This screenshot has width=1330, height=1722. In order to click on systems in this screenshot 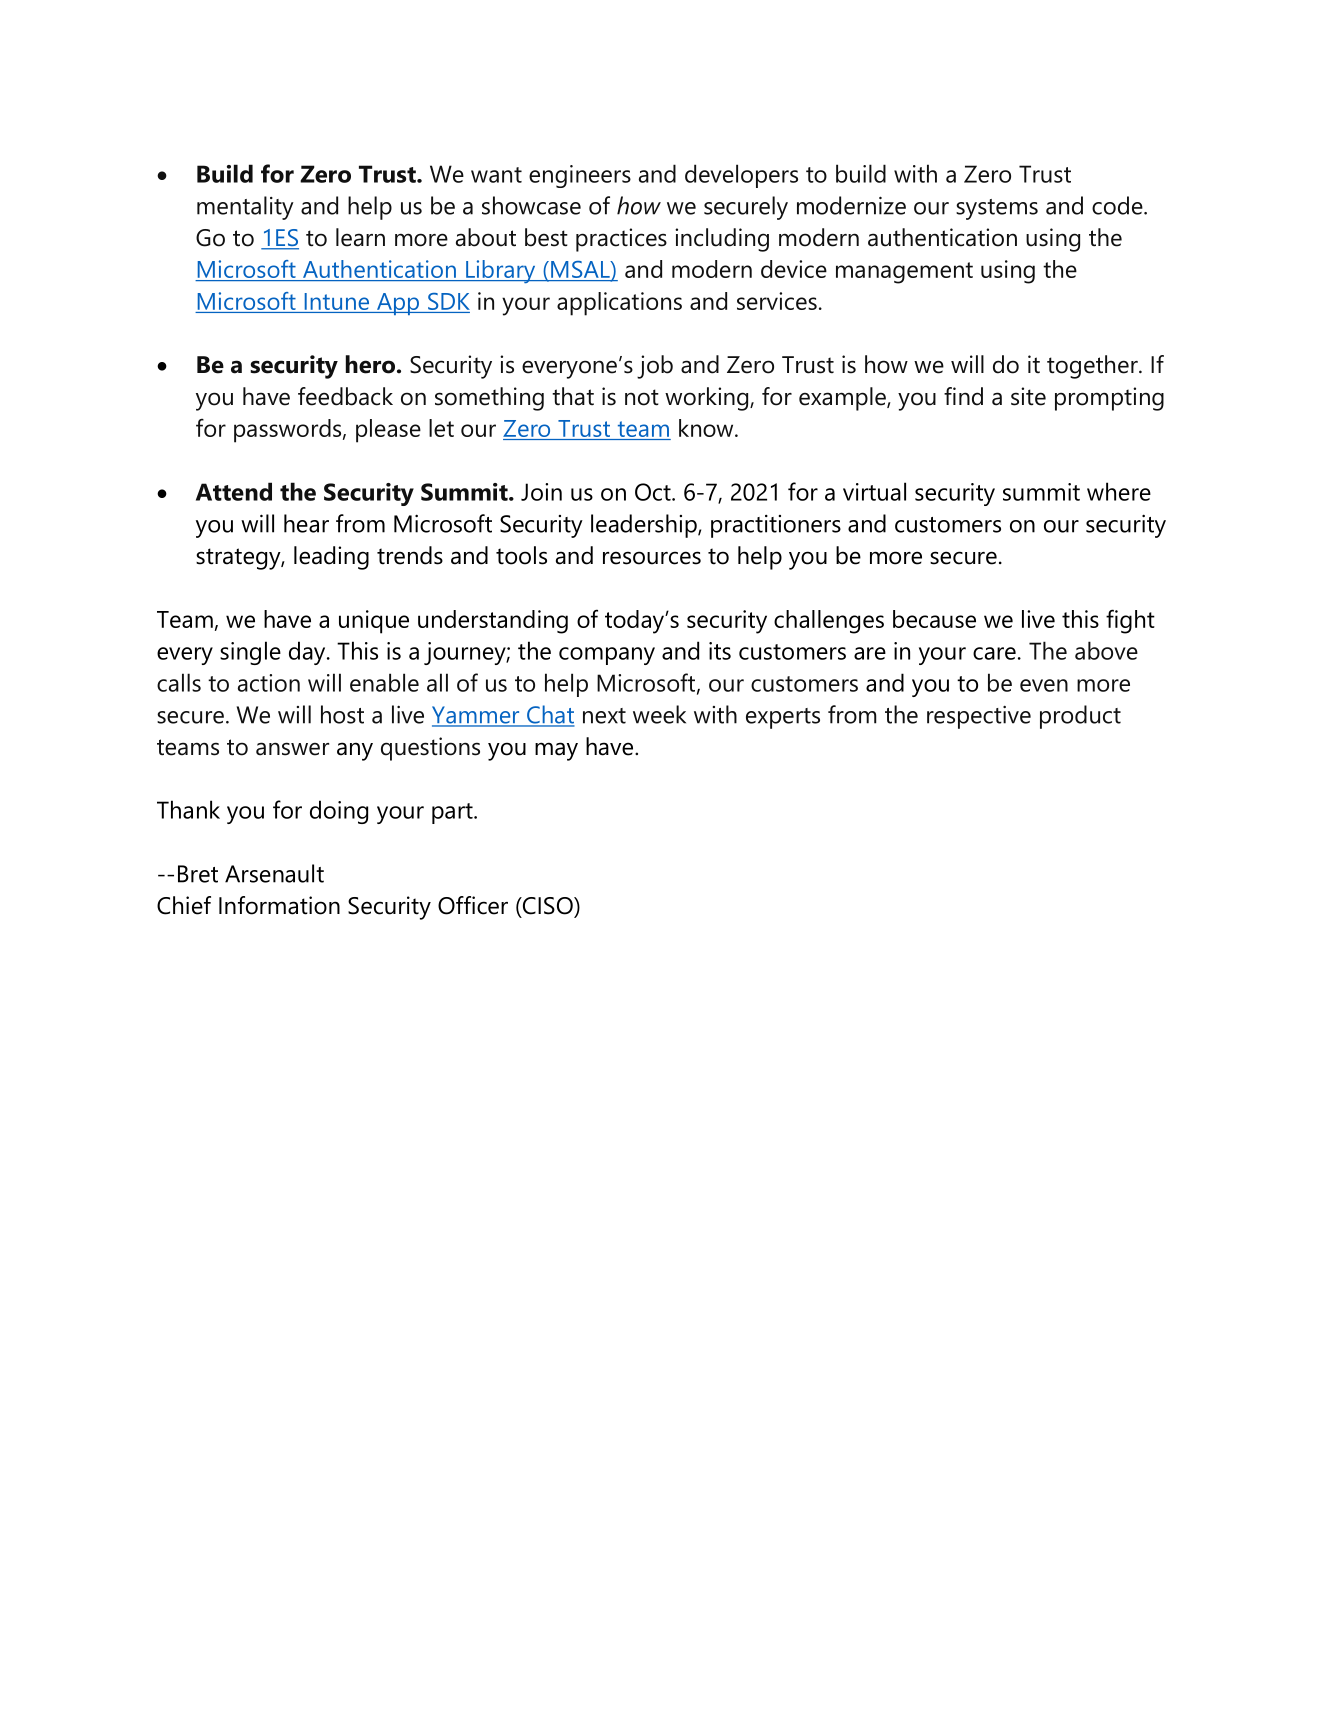, I will do `click(997, 209)`.
